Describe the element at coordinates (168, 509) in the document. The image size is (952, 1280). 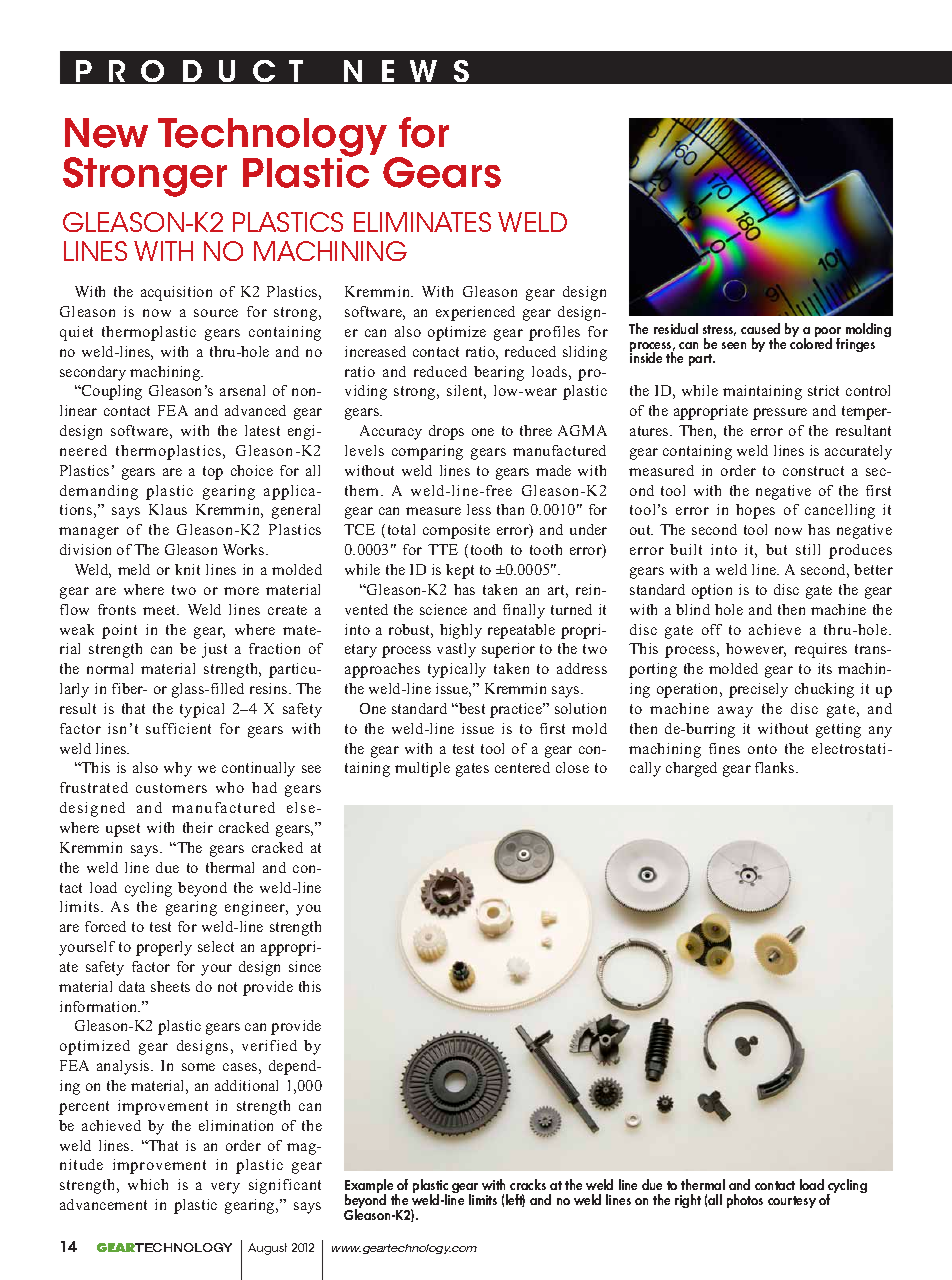
I see `Klaus` at that location.
